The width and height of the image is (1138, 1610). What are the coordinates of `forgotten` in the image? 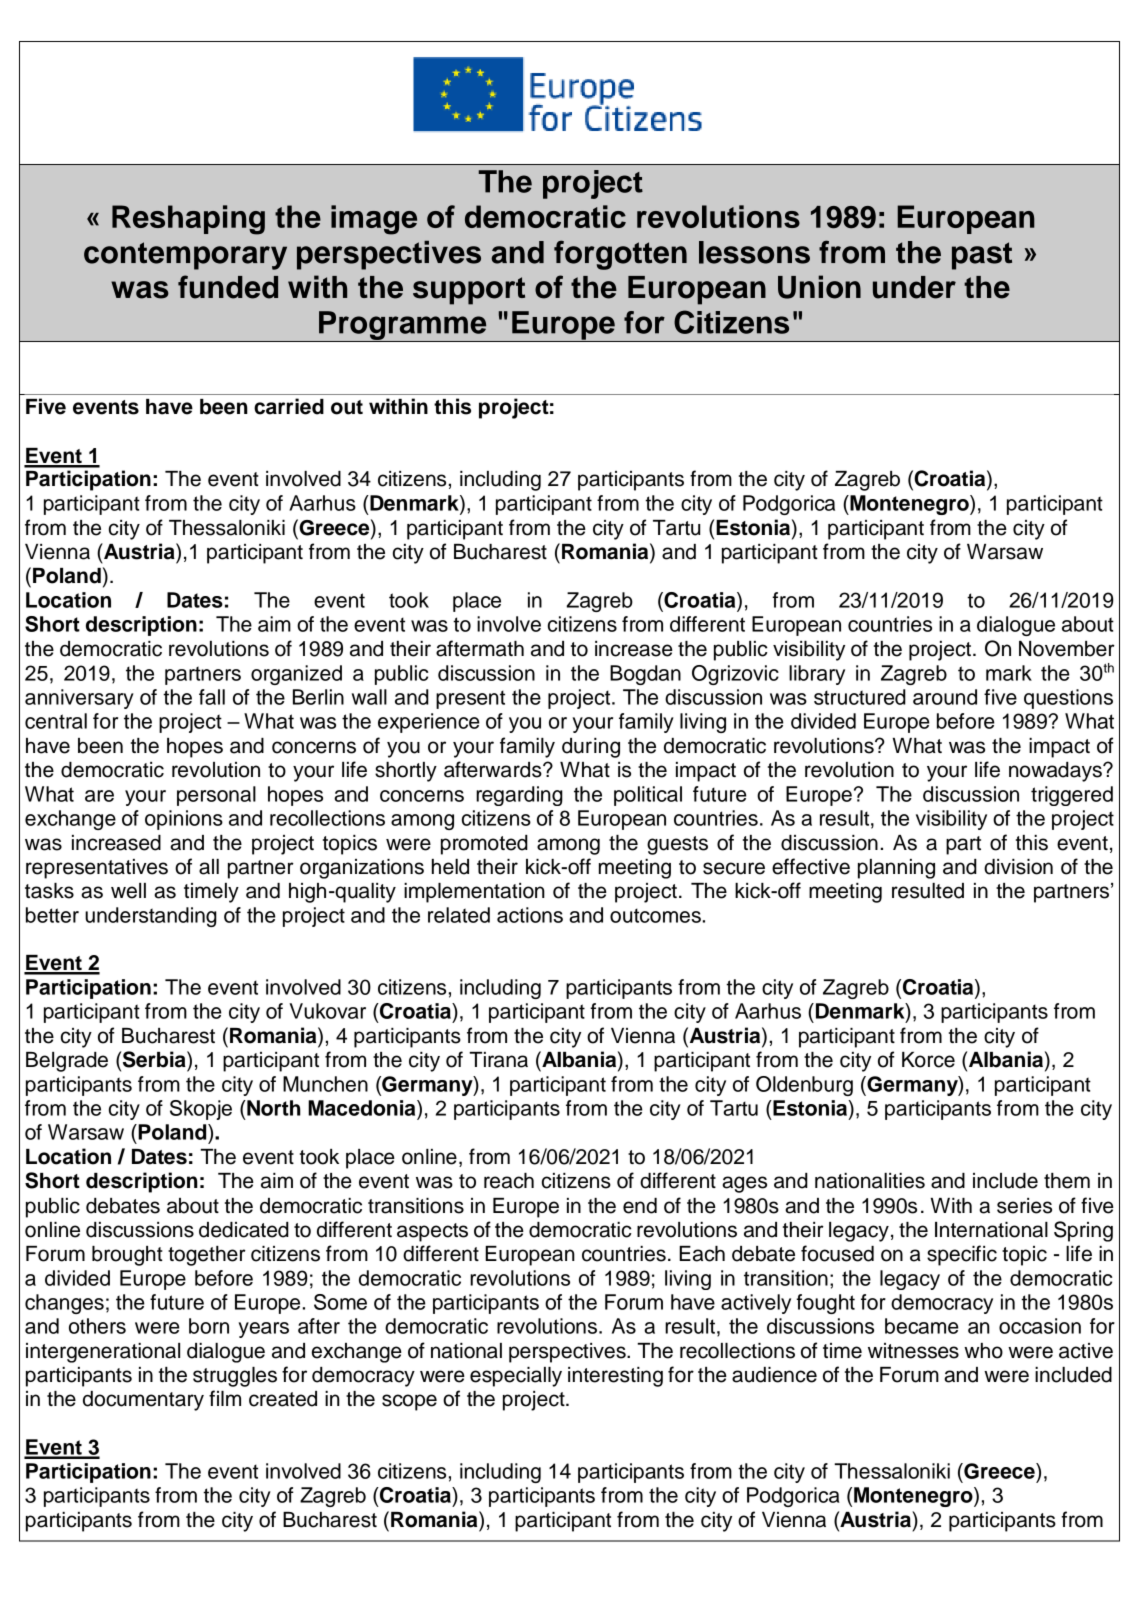 It's located at (620, 255).
